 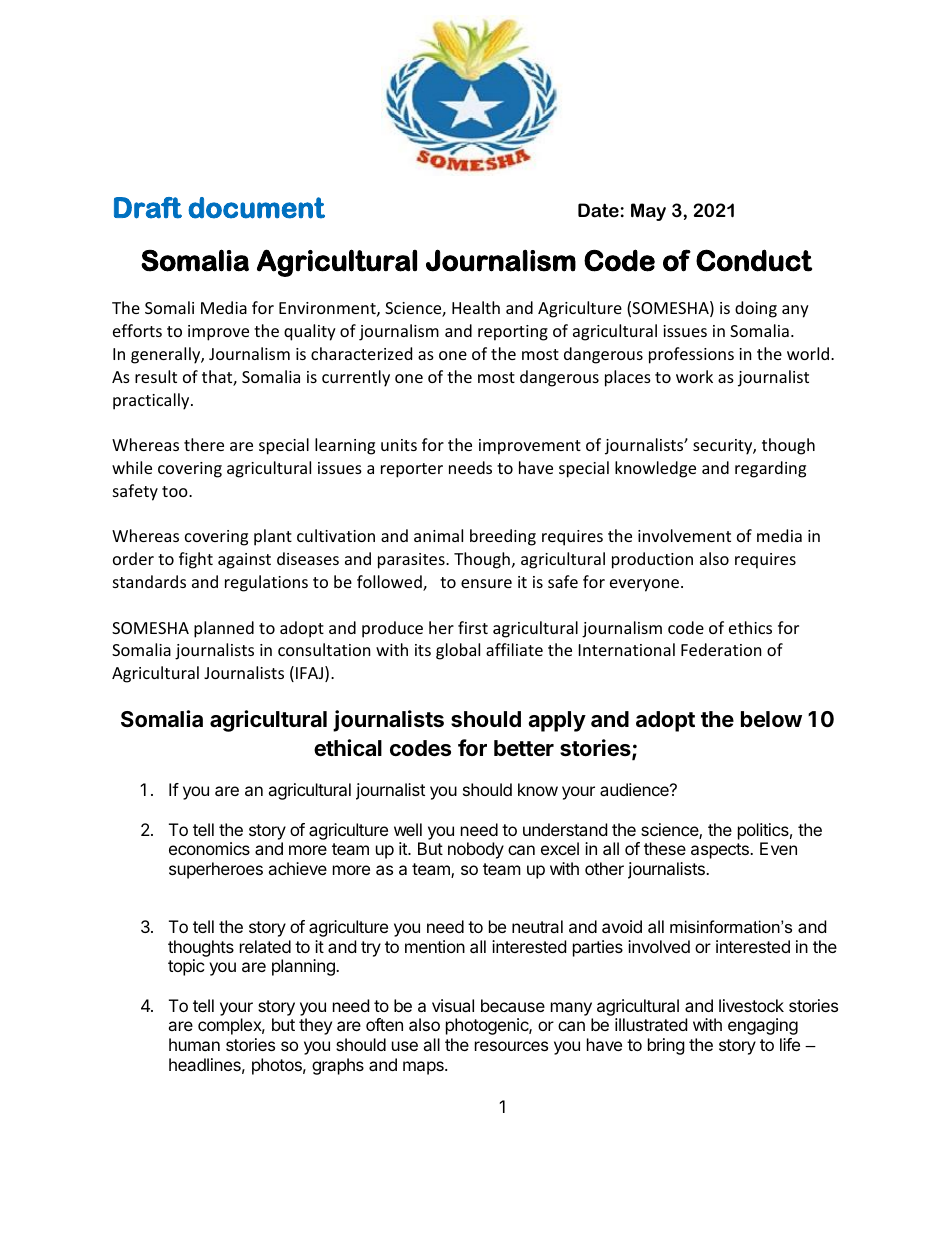 What do you see at coordinates (194, 1044) in the page?
I see `human` at bounding box center [194, 1044].
